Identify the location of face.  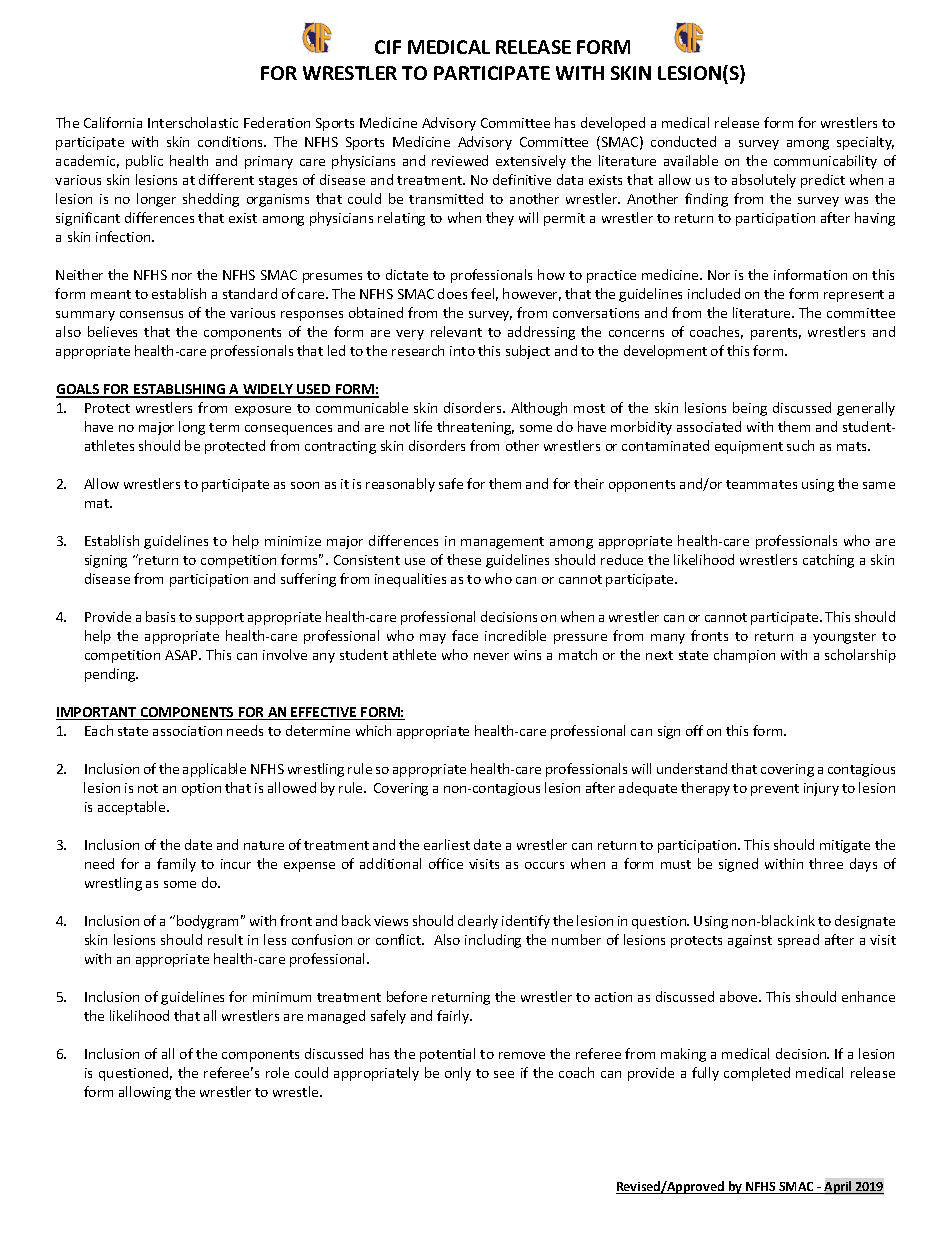
(465, 635).
